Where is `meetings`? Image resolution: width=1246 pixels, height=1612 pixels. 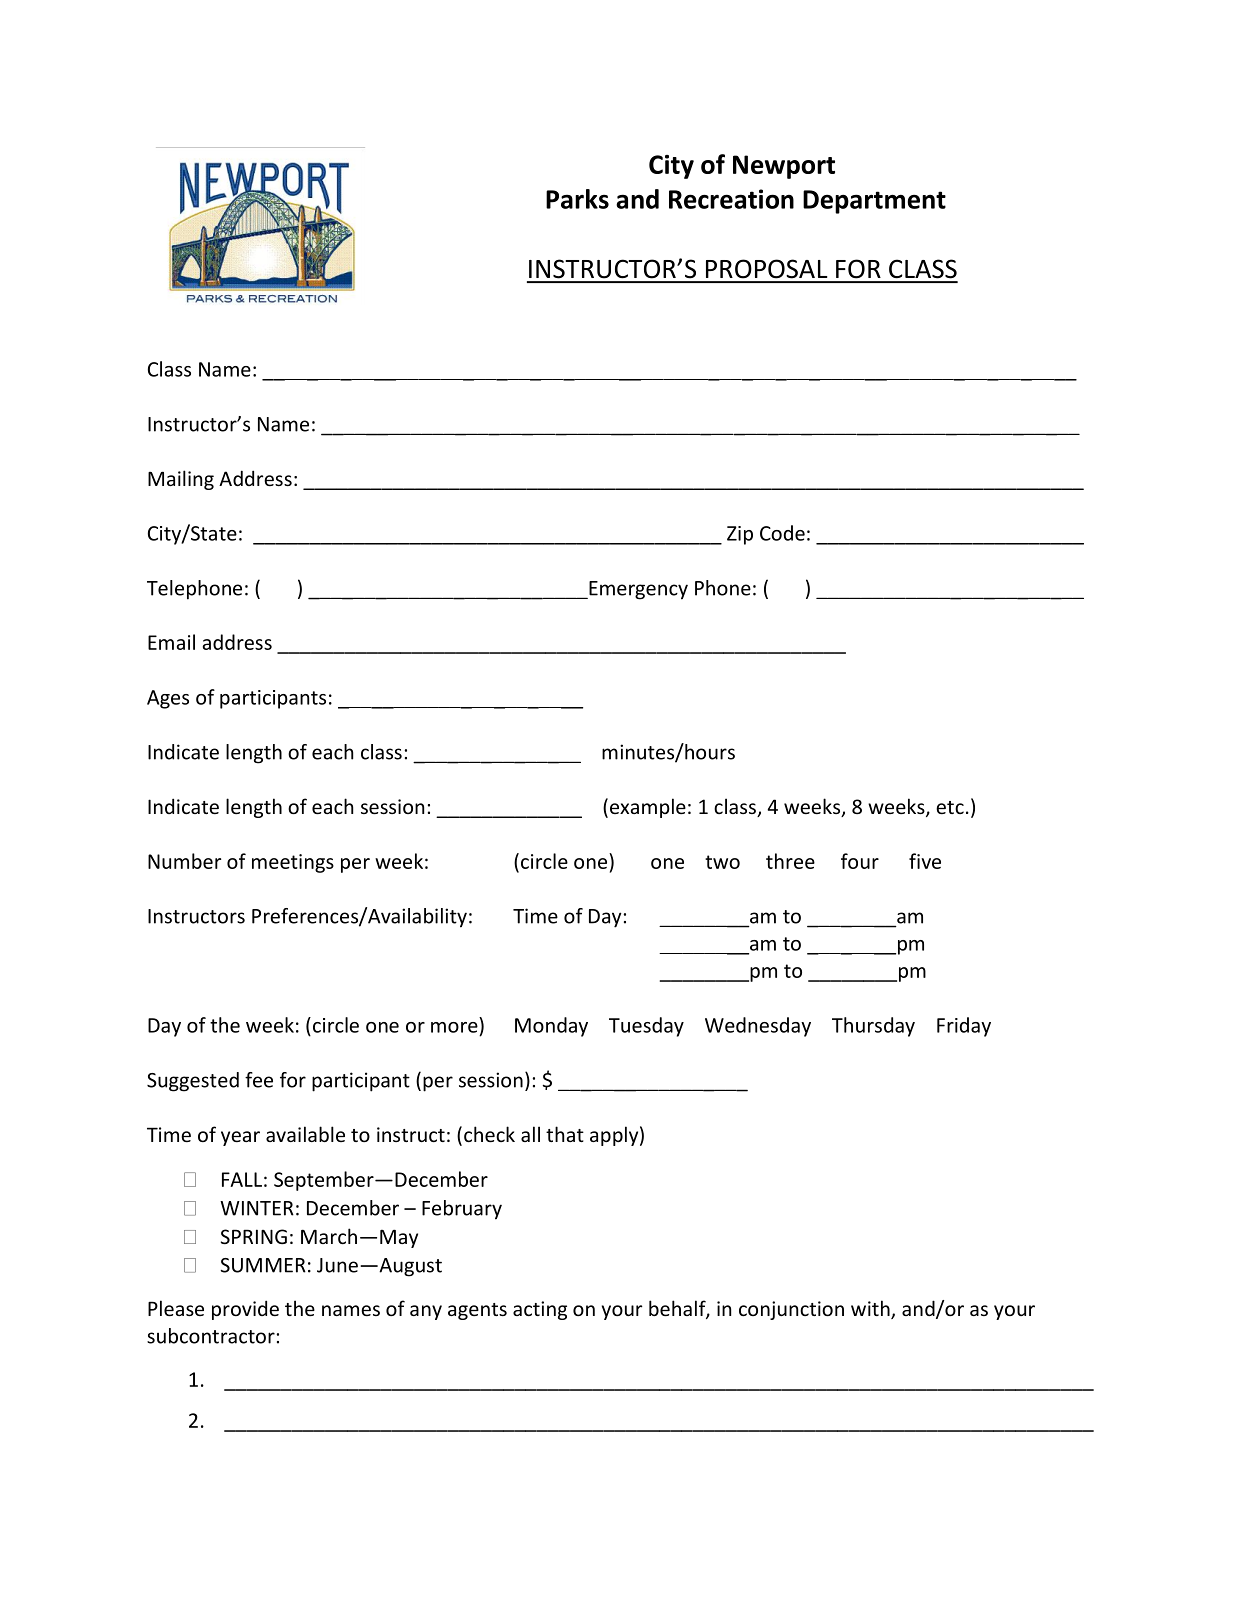 meetings is located at coordinates (293, 863).
